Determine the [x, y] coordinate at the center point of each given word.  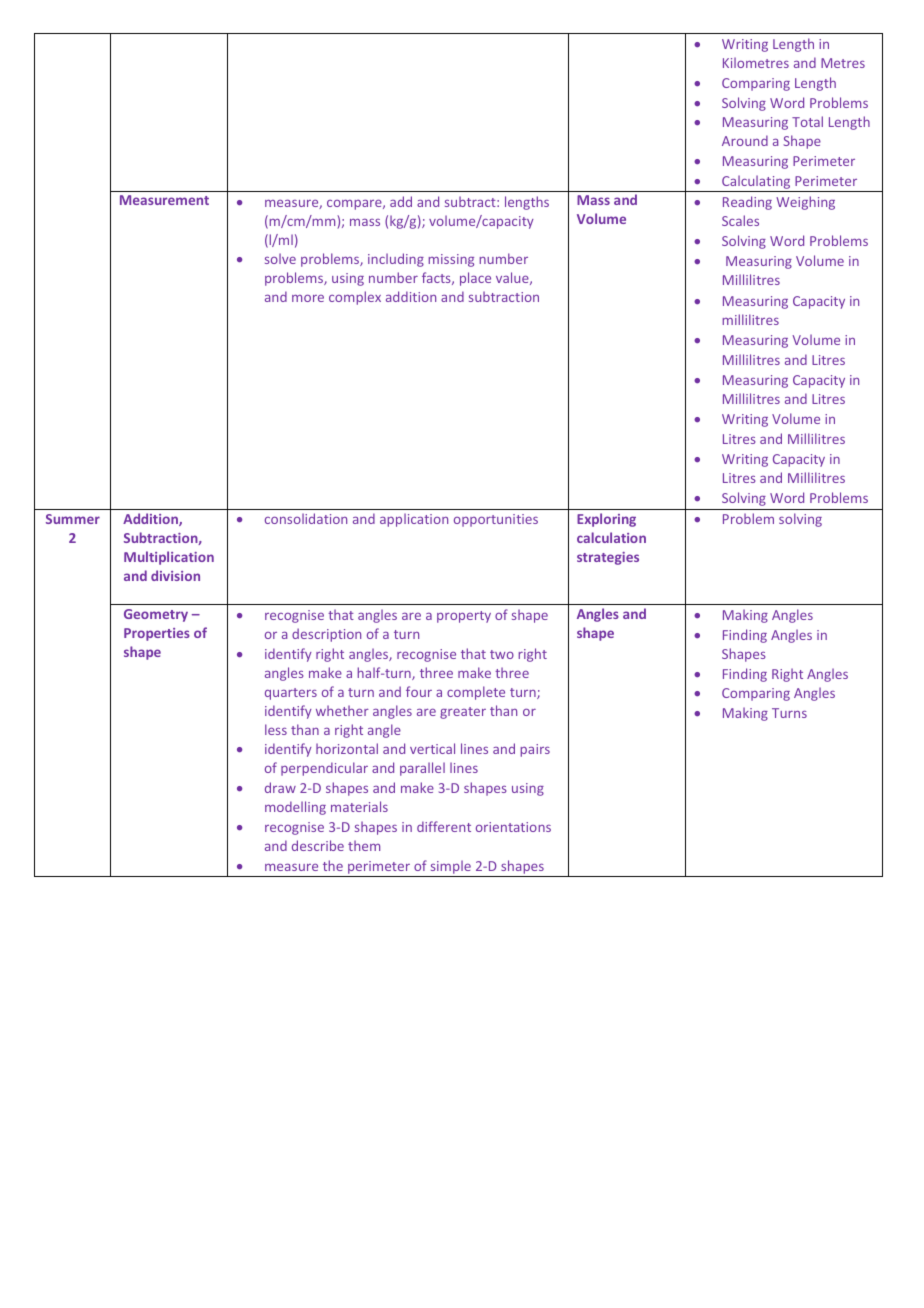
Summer [73, 519]
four [419, 691]
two [502, 654]
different [444, 826]
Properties [157, 634]
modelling [295, 808]
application [414, 520]
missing [451, 260]
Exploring [606, 520]
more [308, 298]
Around [745, 140]
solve [280, 258]
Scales [740, 220]
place [475, 279]
